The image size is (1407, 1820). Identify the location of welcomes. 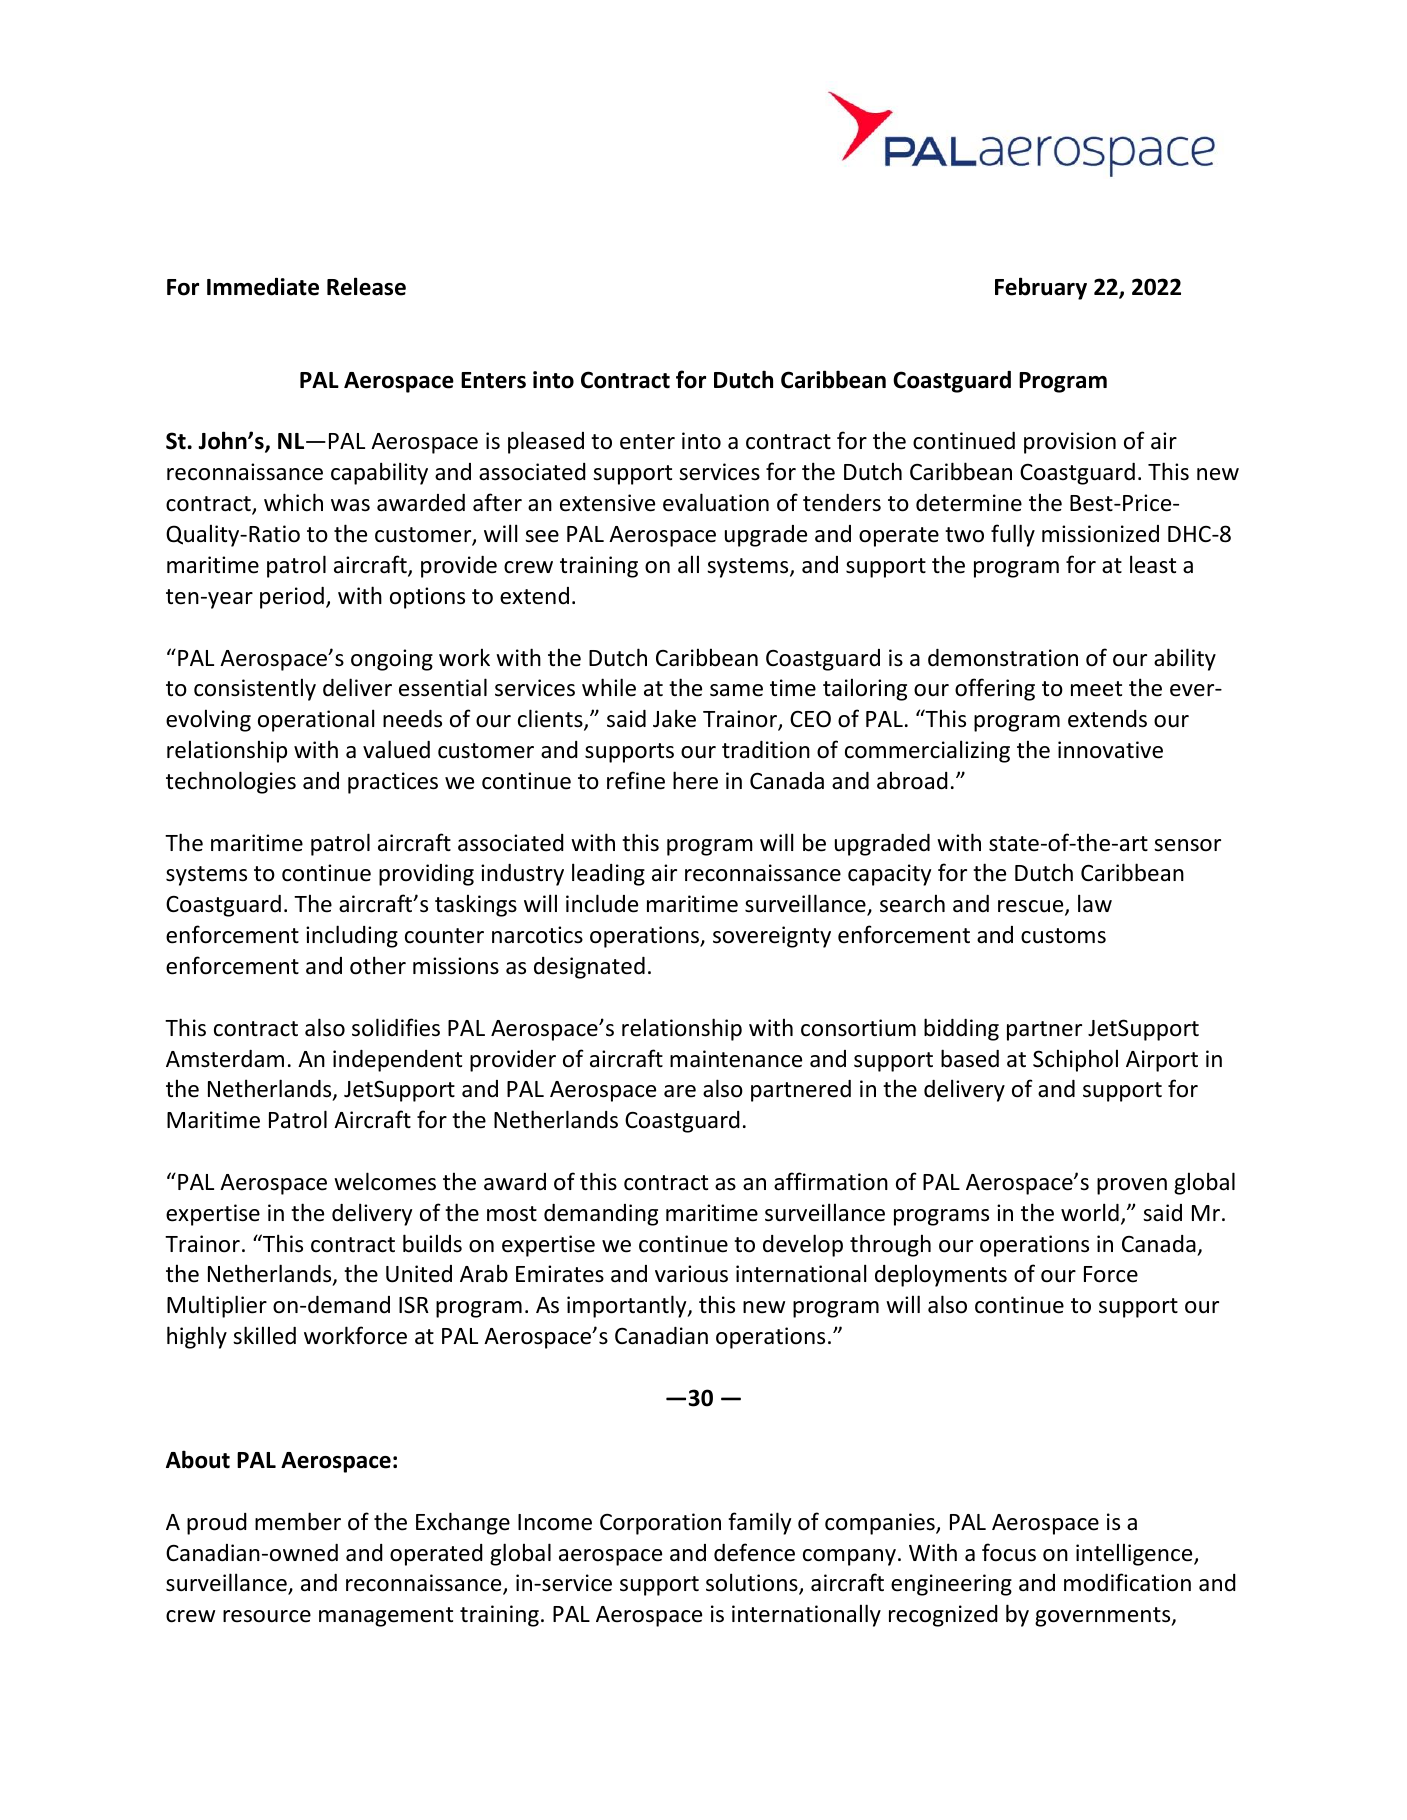
(385, 1181).
